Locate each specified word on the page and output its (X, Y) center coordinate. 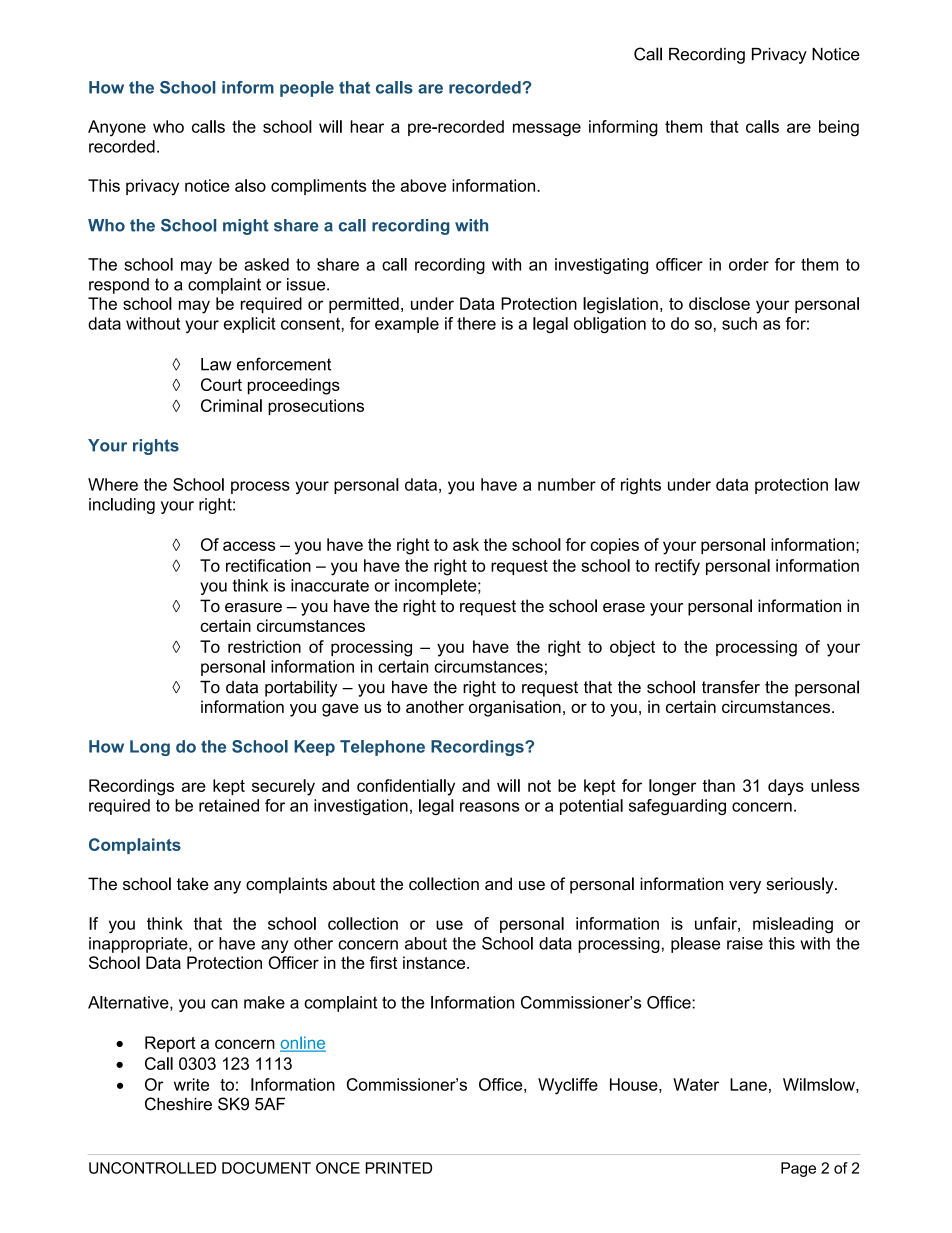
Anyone (117, 128)
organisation (515, 708)
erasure (253, 608)
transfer (731, 687)
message (547, 130)
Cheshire (178, 1104)
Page (798, 1169)
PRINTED (399, 1168)
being (839, 128)
